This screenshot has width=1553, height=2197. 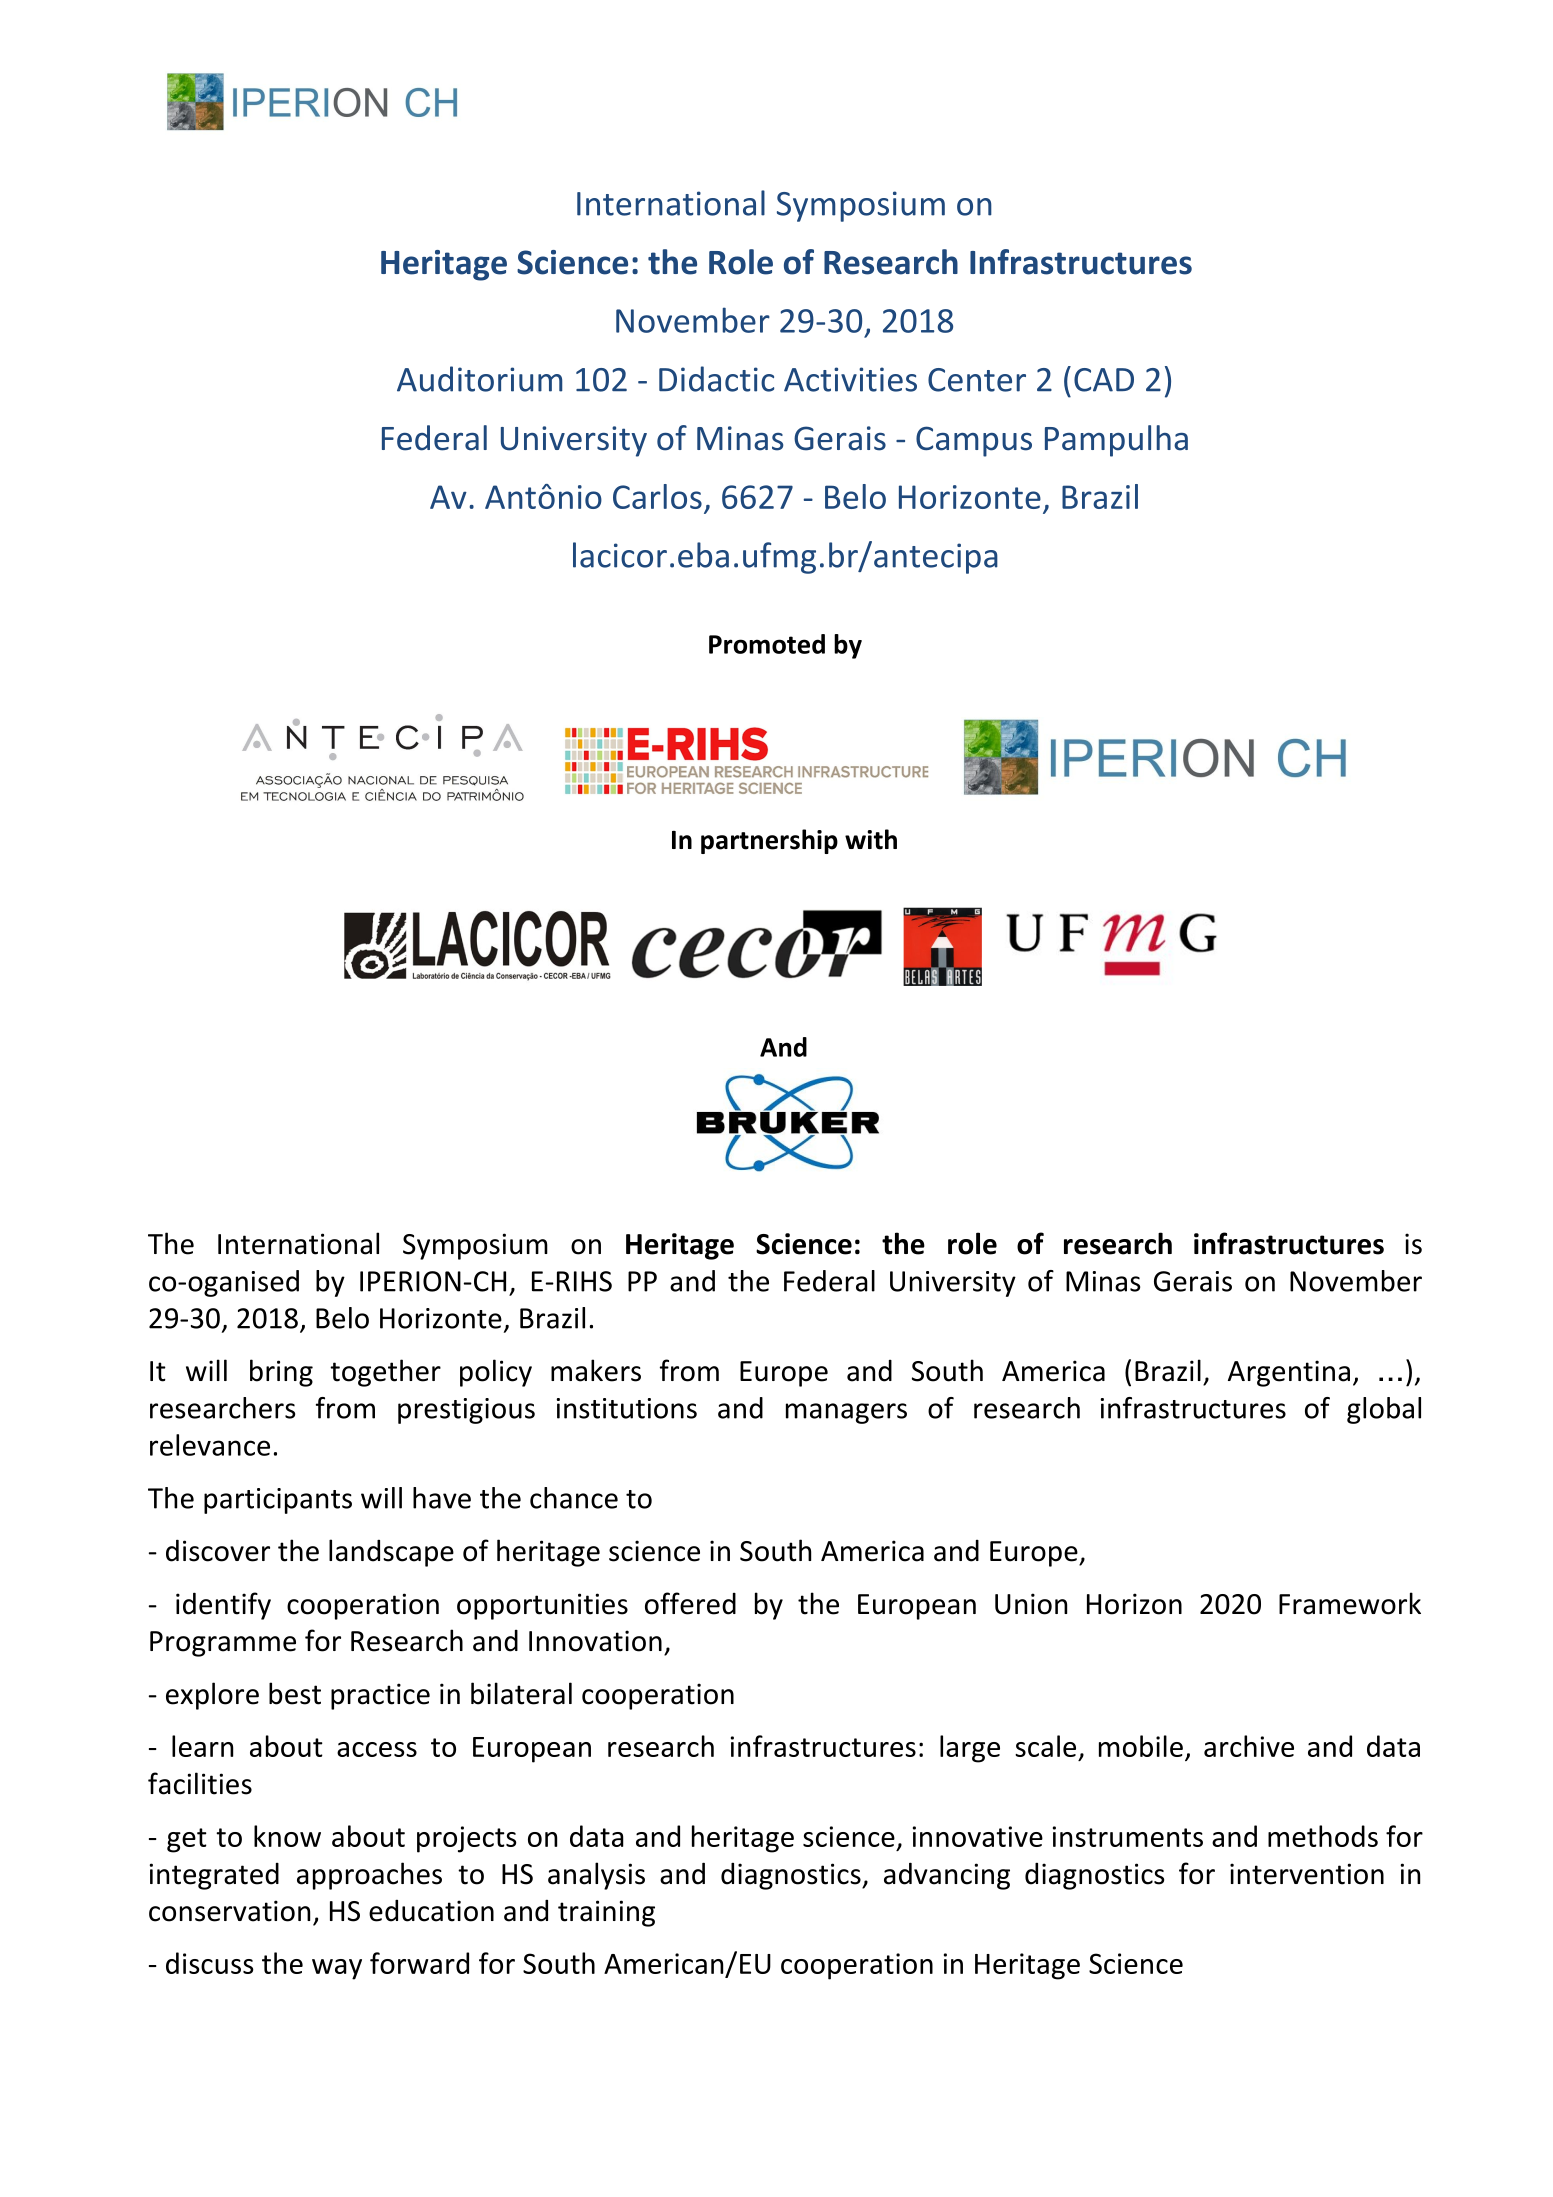 I want to click on makers, so click(x=596, y=1370).
